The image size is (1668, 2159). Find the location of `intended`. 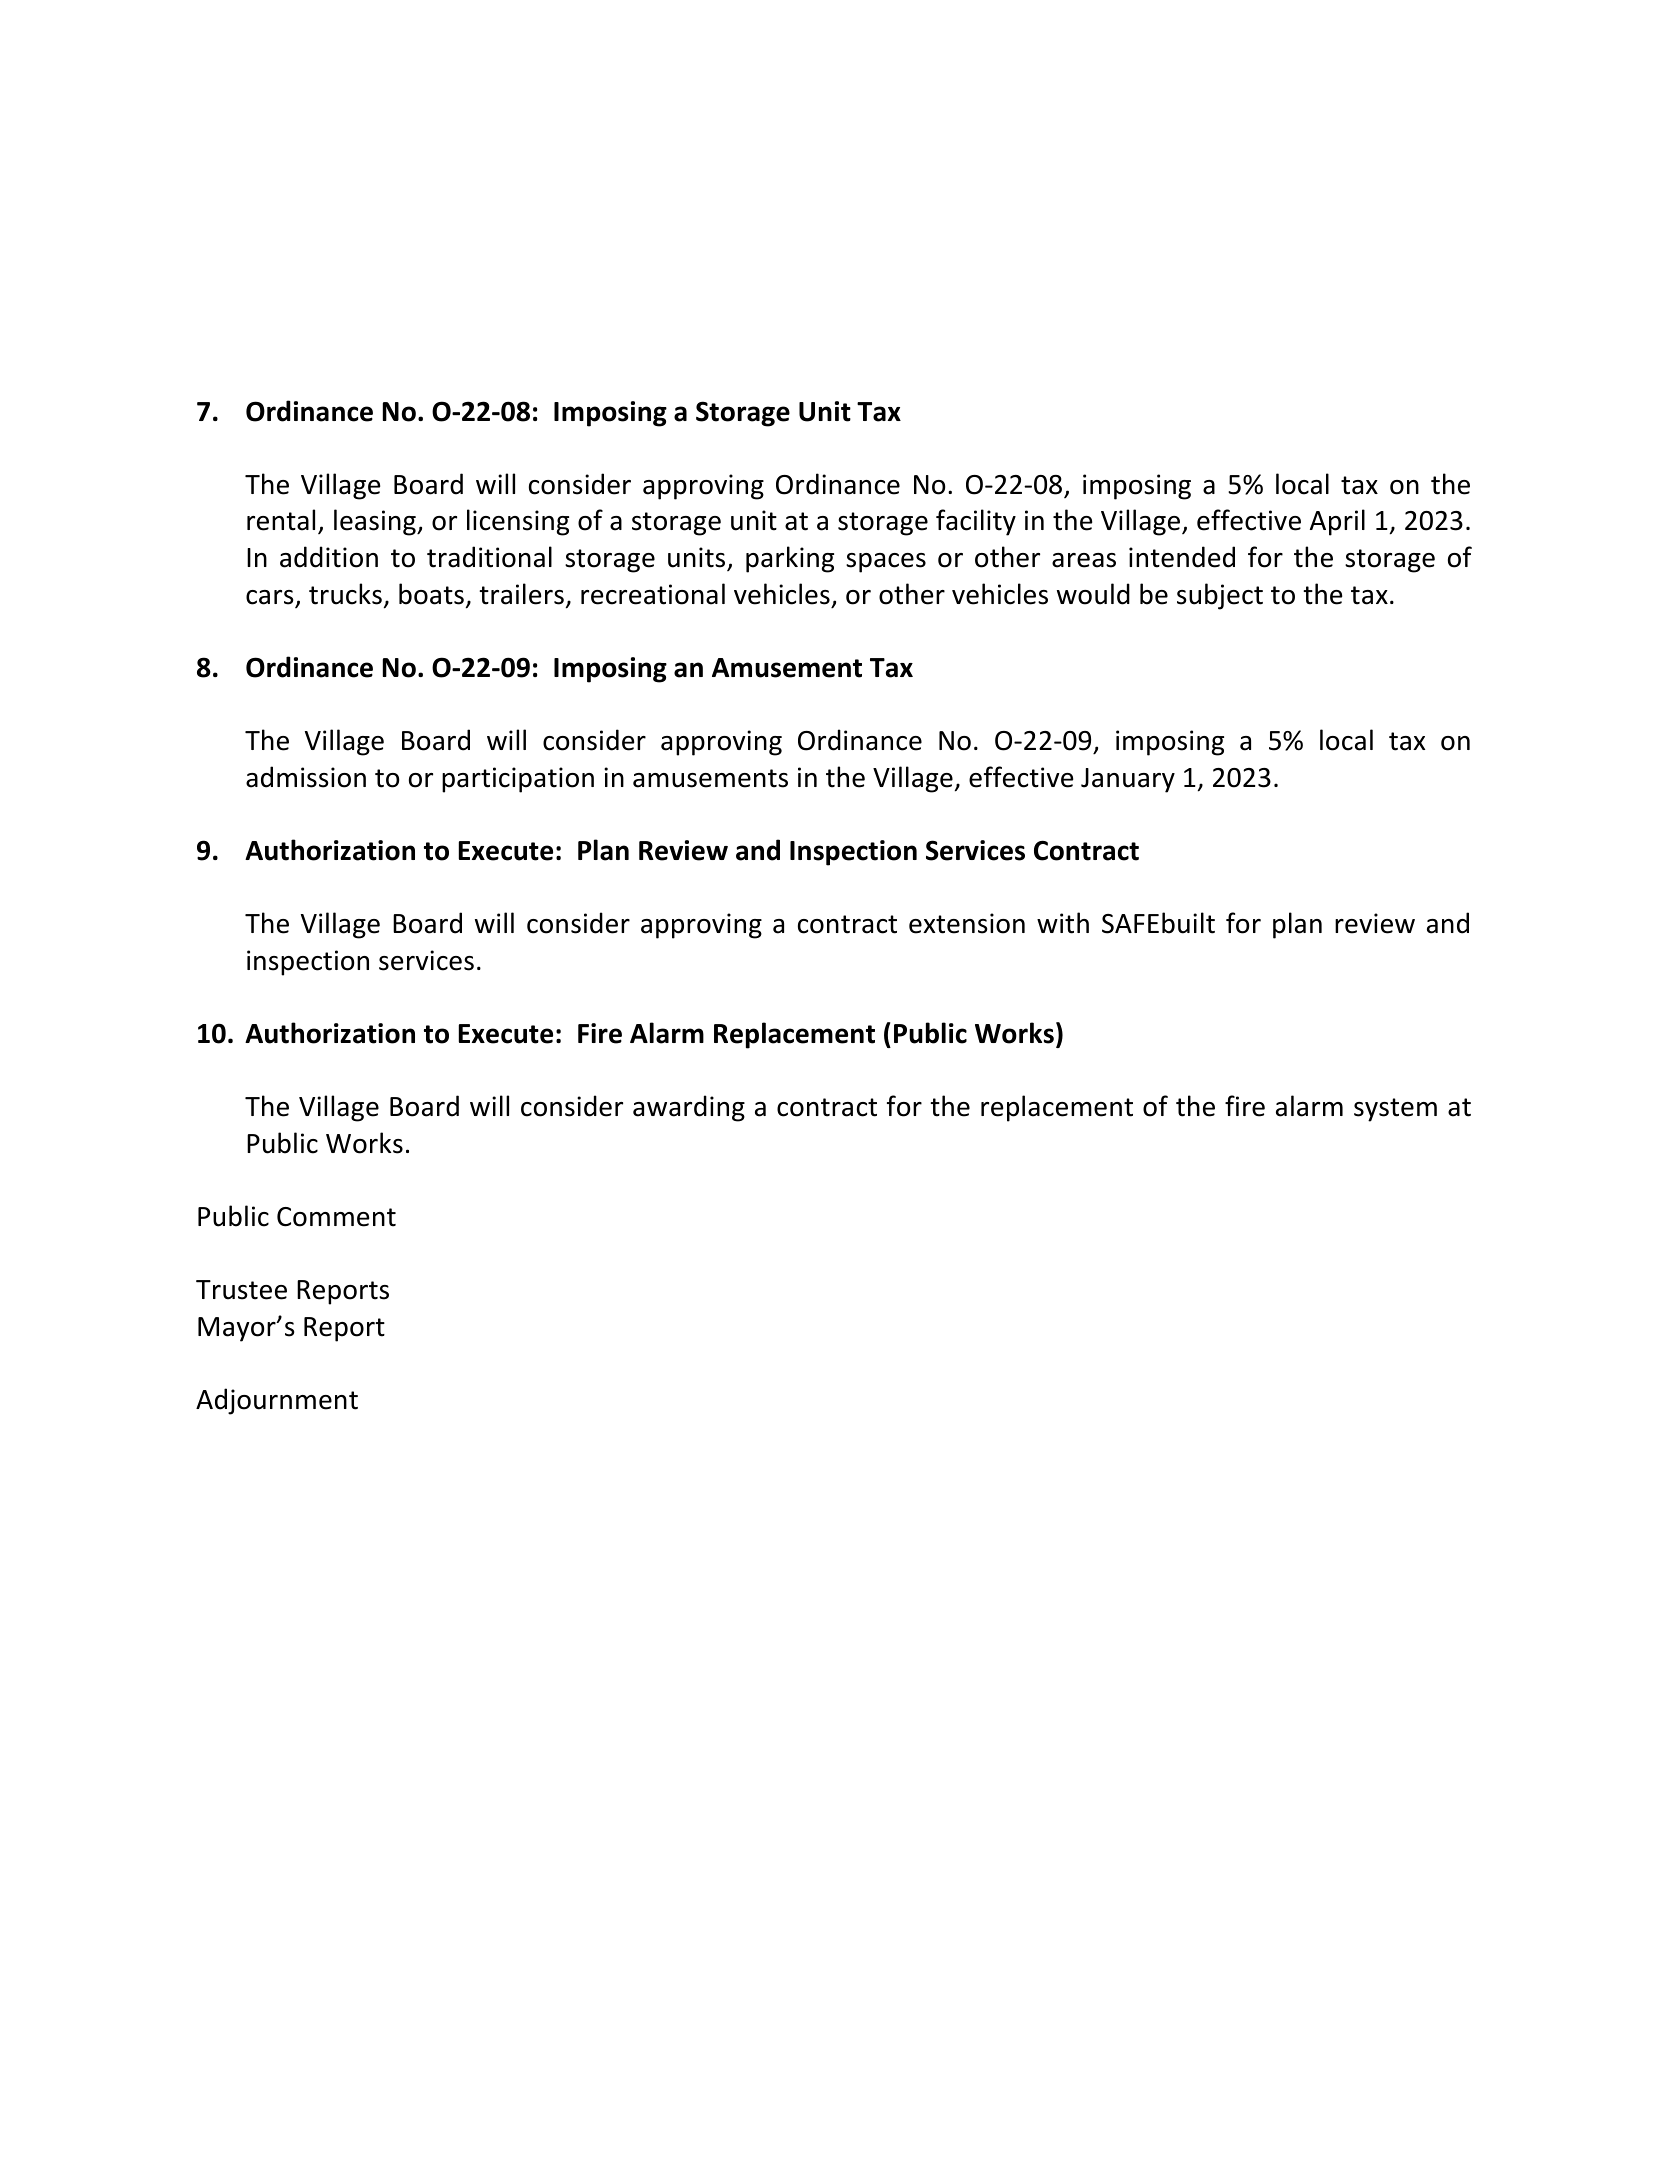

intended is located at coordinates (1182, 557).
